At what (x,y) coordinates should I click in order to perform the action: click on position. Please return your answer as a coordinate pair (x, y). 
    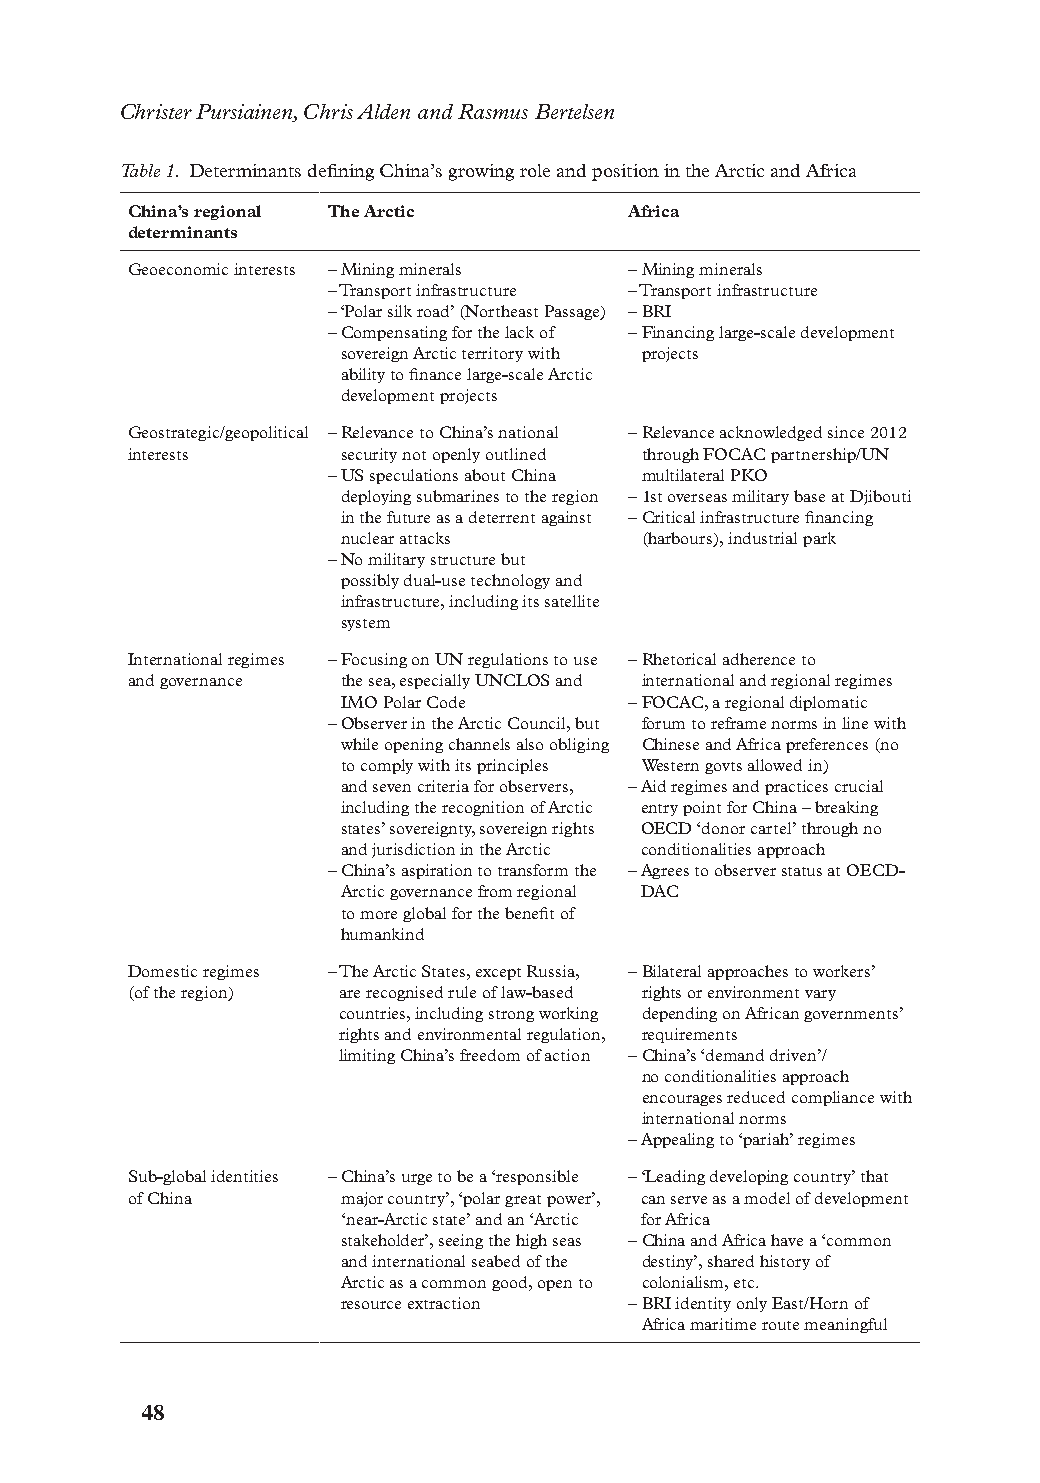
    Looking at the image, I should click on (625, 172).
